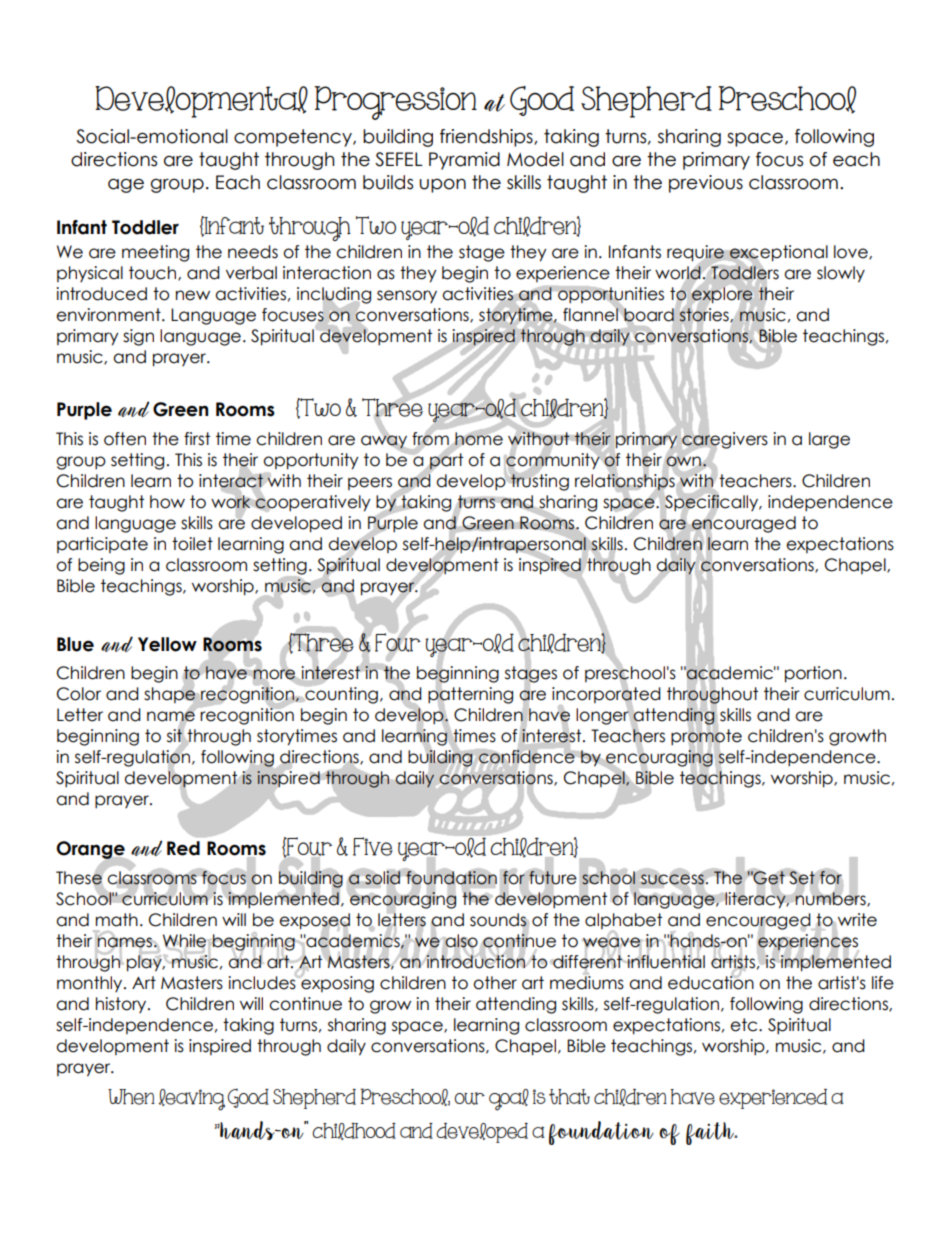  I want to click on goal, so click(509, 1100).
